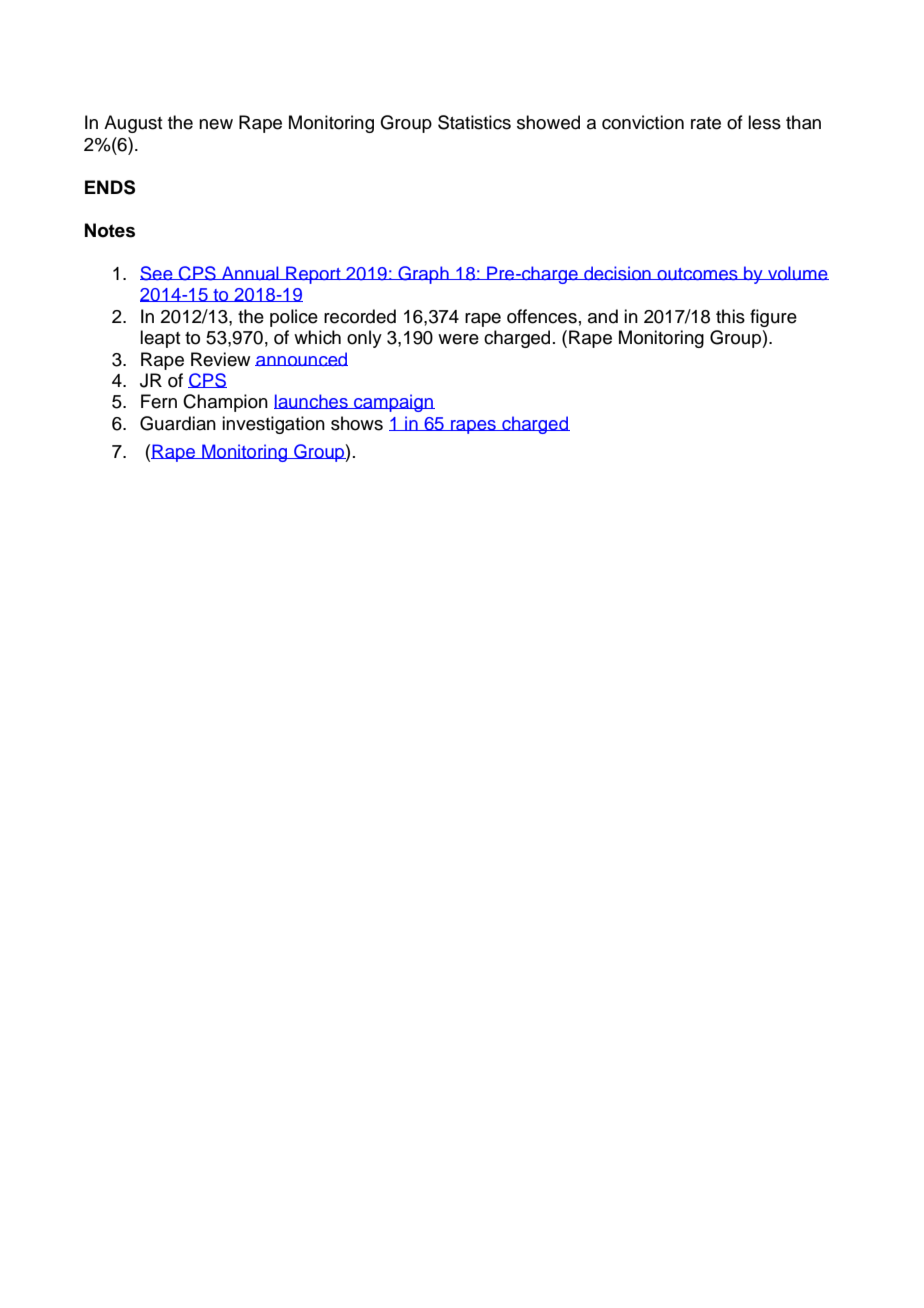 Image resolution: width=924 pixels, height=1308 pixels. Describe the element at coordinates (178, 423) in the document. I see `Guardian` at that location.
